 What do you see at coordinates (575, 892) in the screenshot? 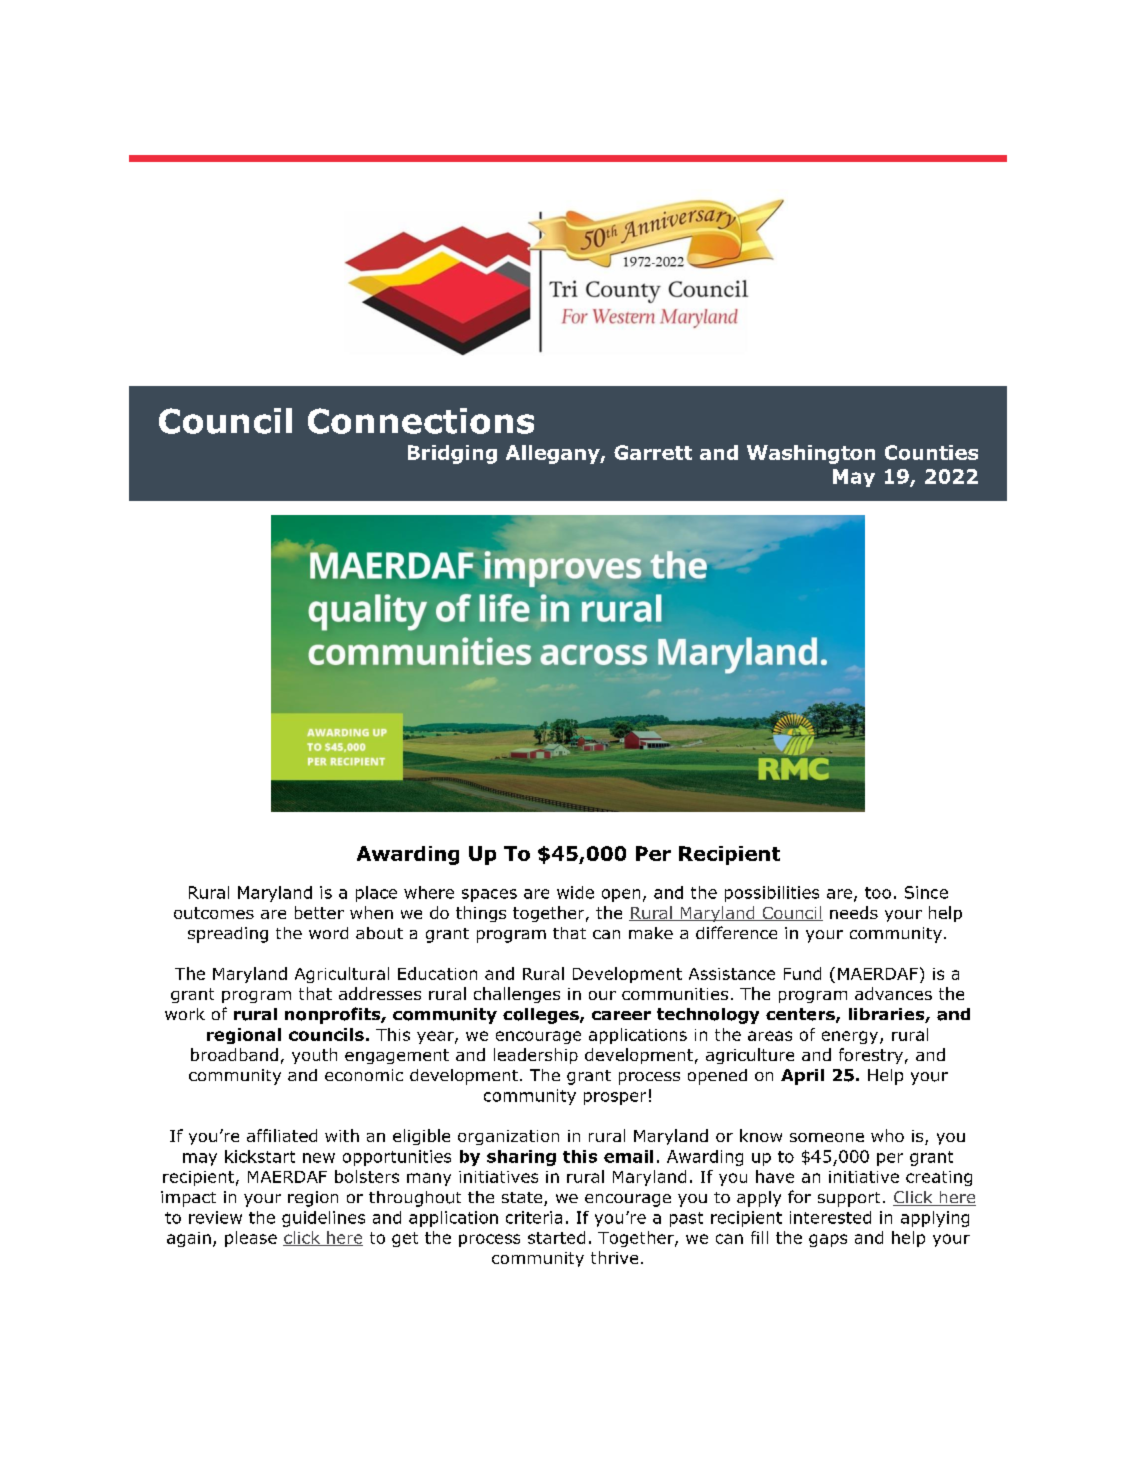
I see `wide` at bounding box center [575, 892].
